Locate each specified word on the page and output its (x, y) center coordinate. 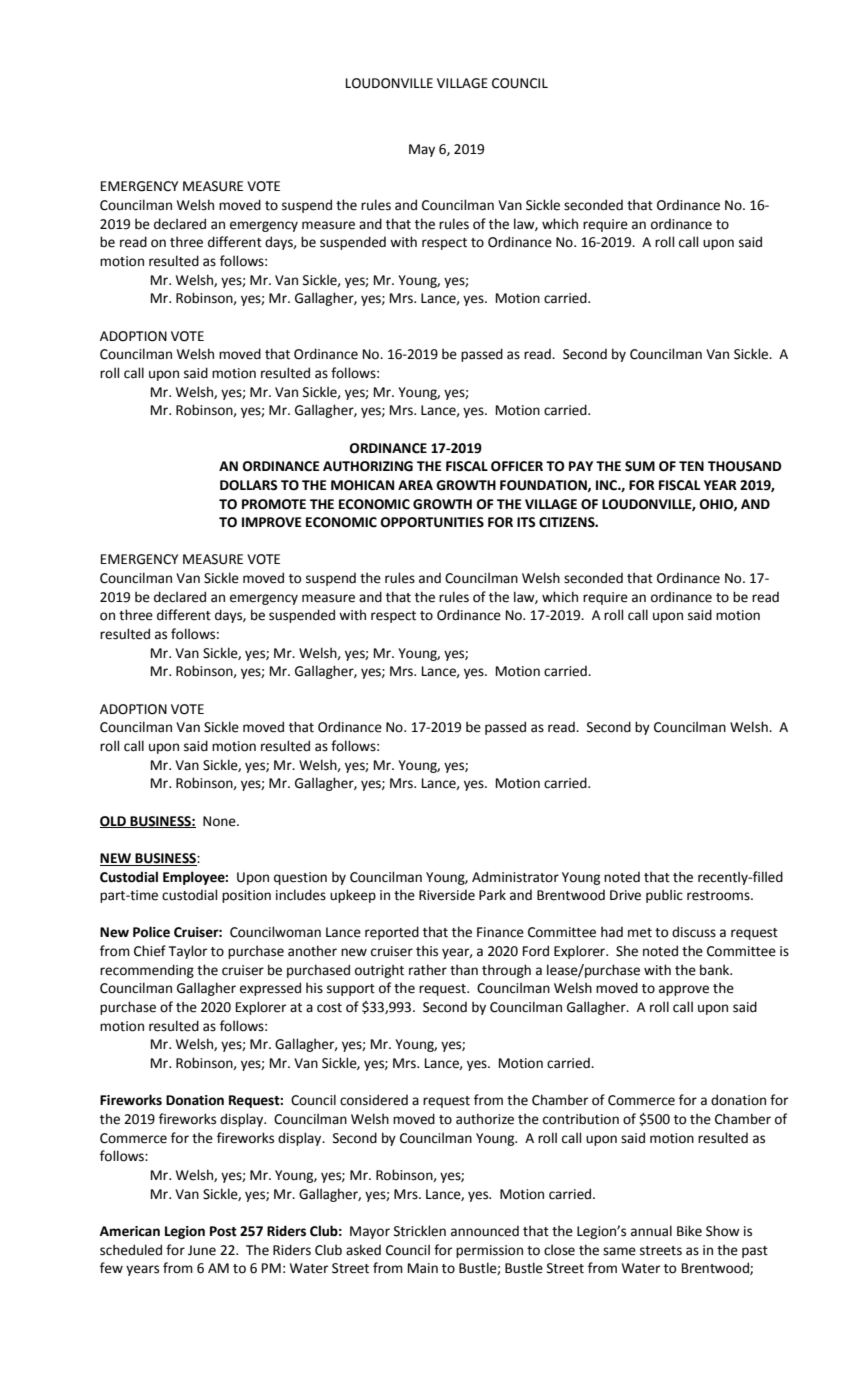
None (220, 821)
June (202, 1250)
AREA (415, 485)
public (664, 896)
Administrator (515, 877)
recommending (147, 971)
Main (423, 1268)
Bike (689, 1231)
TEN (691, 466)
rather (428, 970)
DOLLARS (249, 485)
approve (684, 990)
